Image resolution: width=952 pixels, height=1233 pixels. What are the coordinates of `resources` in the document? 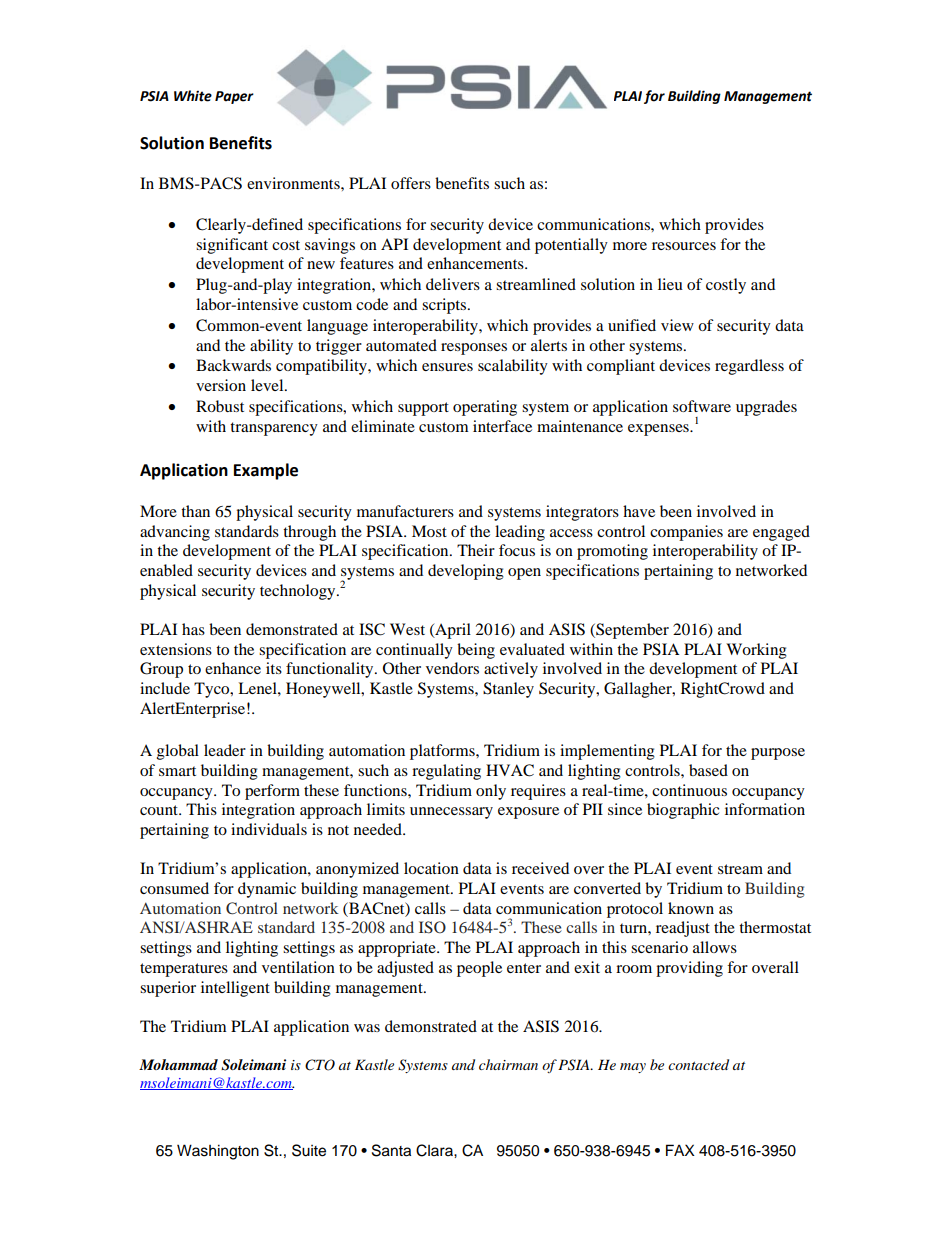 It's located at (684, 246).
